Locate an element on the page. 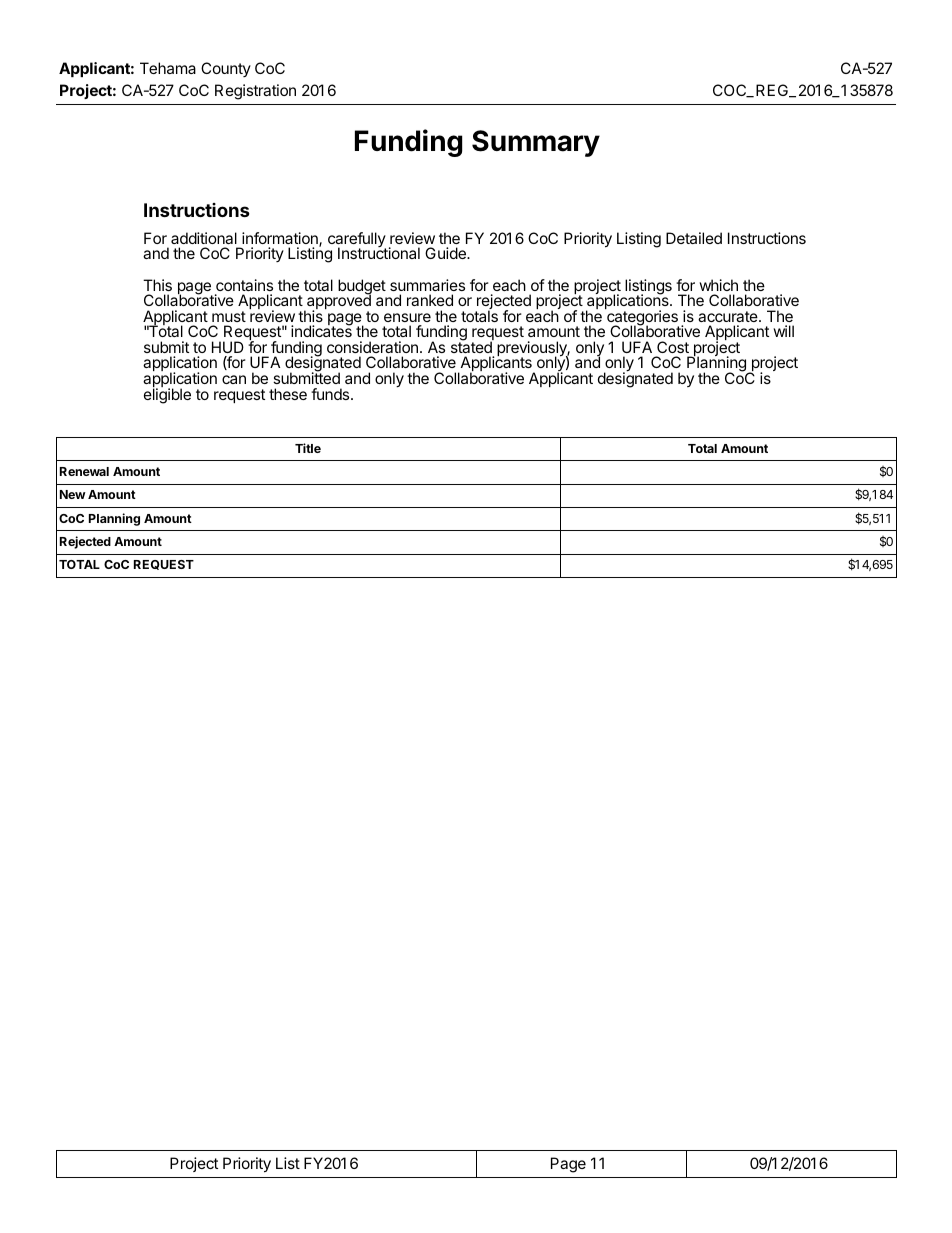  Summary is located at coordinates (536, 143).
